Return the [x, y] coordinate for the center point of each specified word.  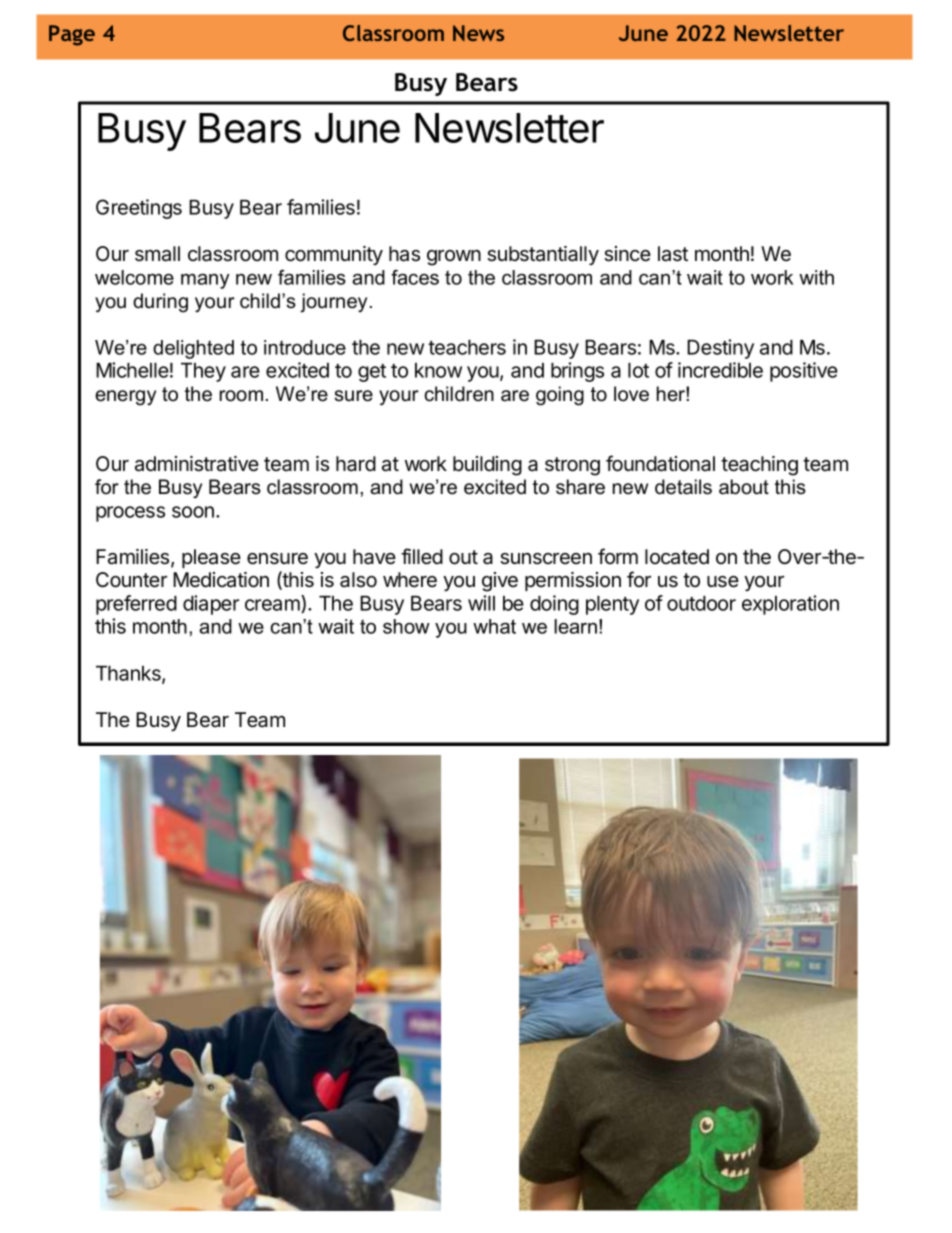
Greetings [139, 209]
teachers [467, 347]
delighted [193, 349]
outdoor [701, 603]
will [481, 603]
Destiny [720, 349]
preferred [136, 605]
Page [72, 35]
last [673, 254]
